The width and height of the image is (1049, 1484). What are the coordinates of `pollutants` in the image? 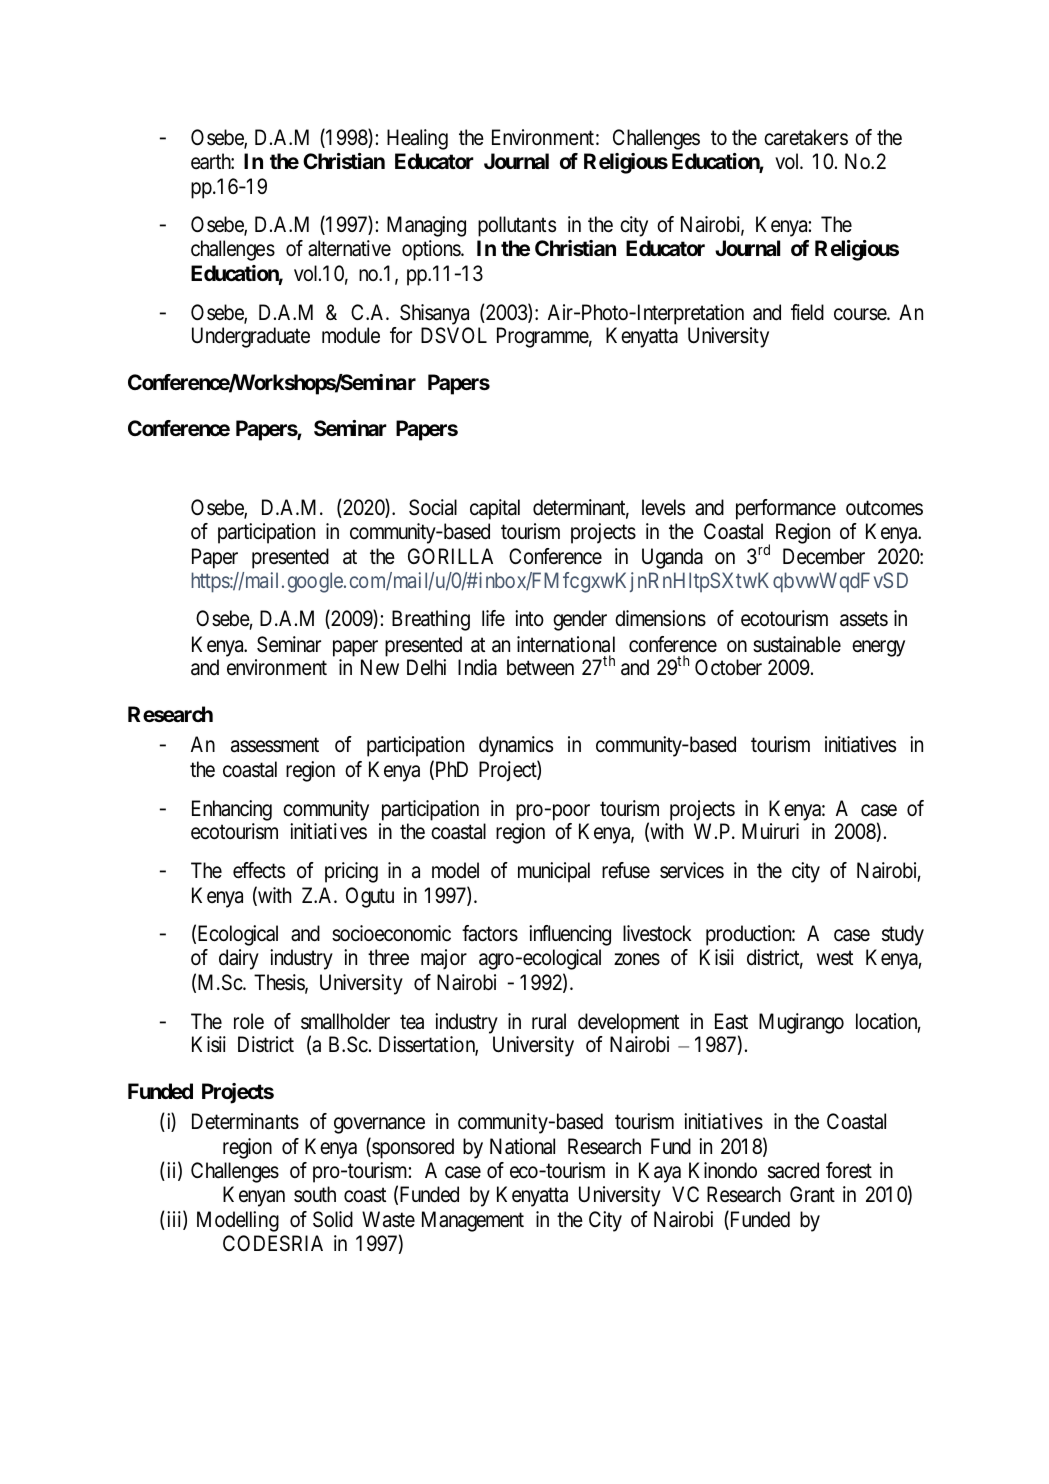 It's located at (517, 226).
